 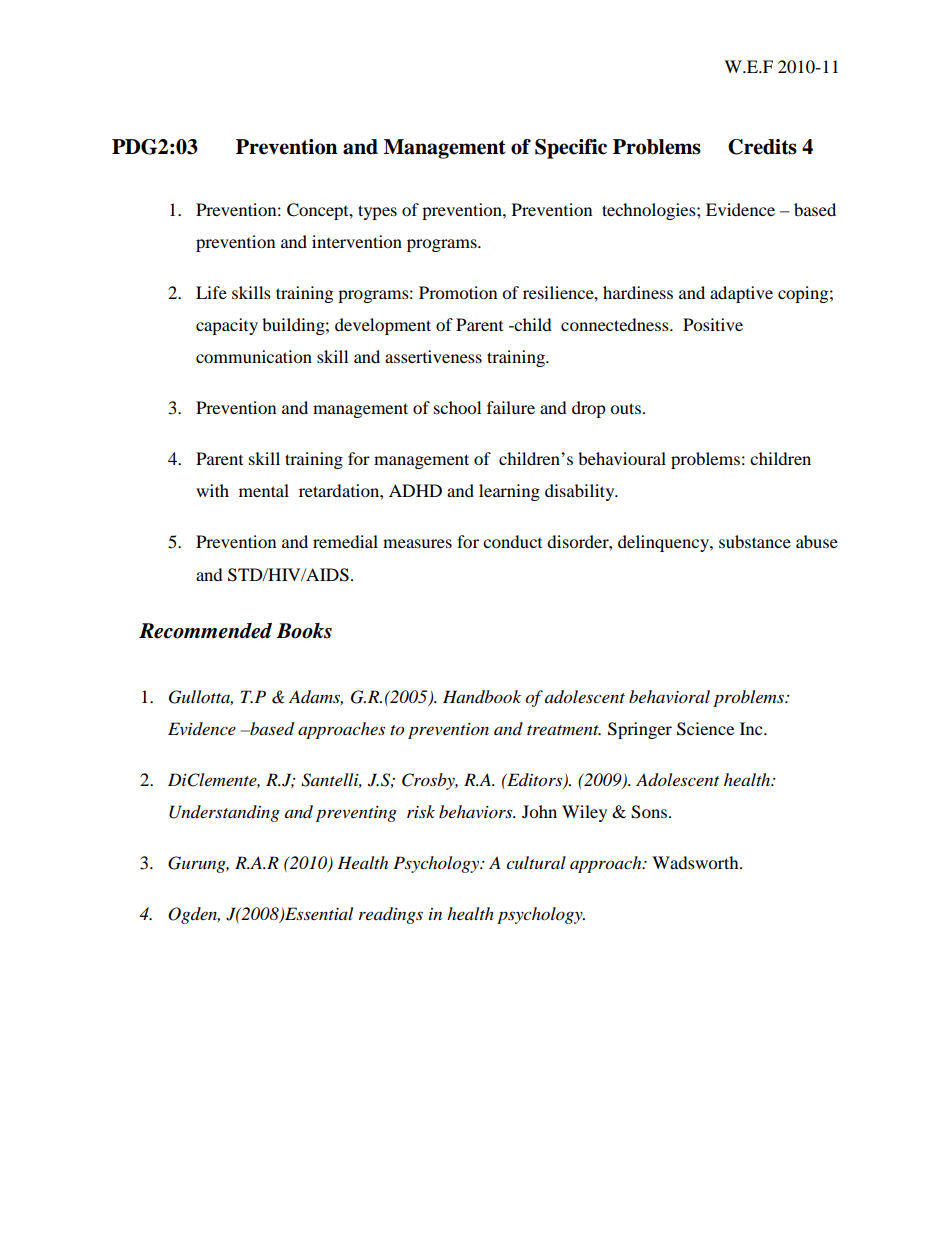 I want to click on Ogden, so click(x=194, y=915).
